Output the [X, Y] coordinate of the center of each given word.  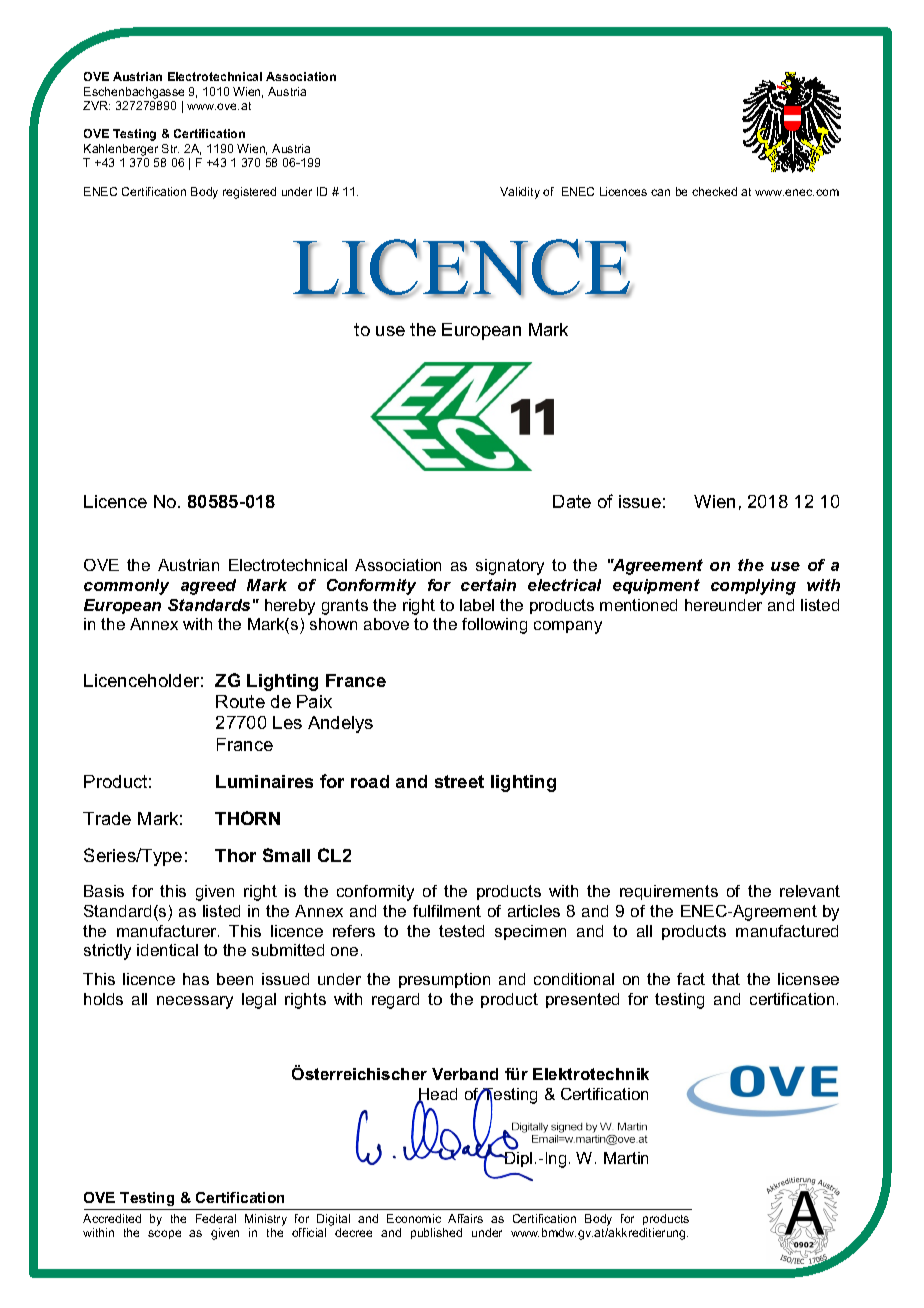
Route [240, 701]
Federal [216, 1218]
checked [714, 191]
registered [249, 193]
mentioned [638, 605]
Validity [520, 193]
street [459, 781]
